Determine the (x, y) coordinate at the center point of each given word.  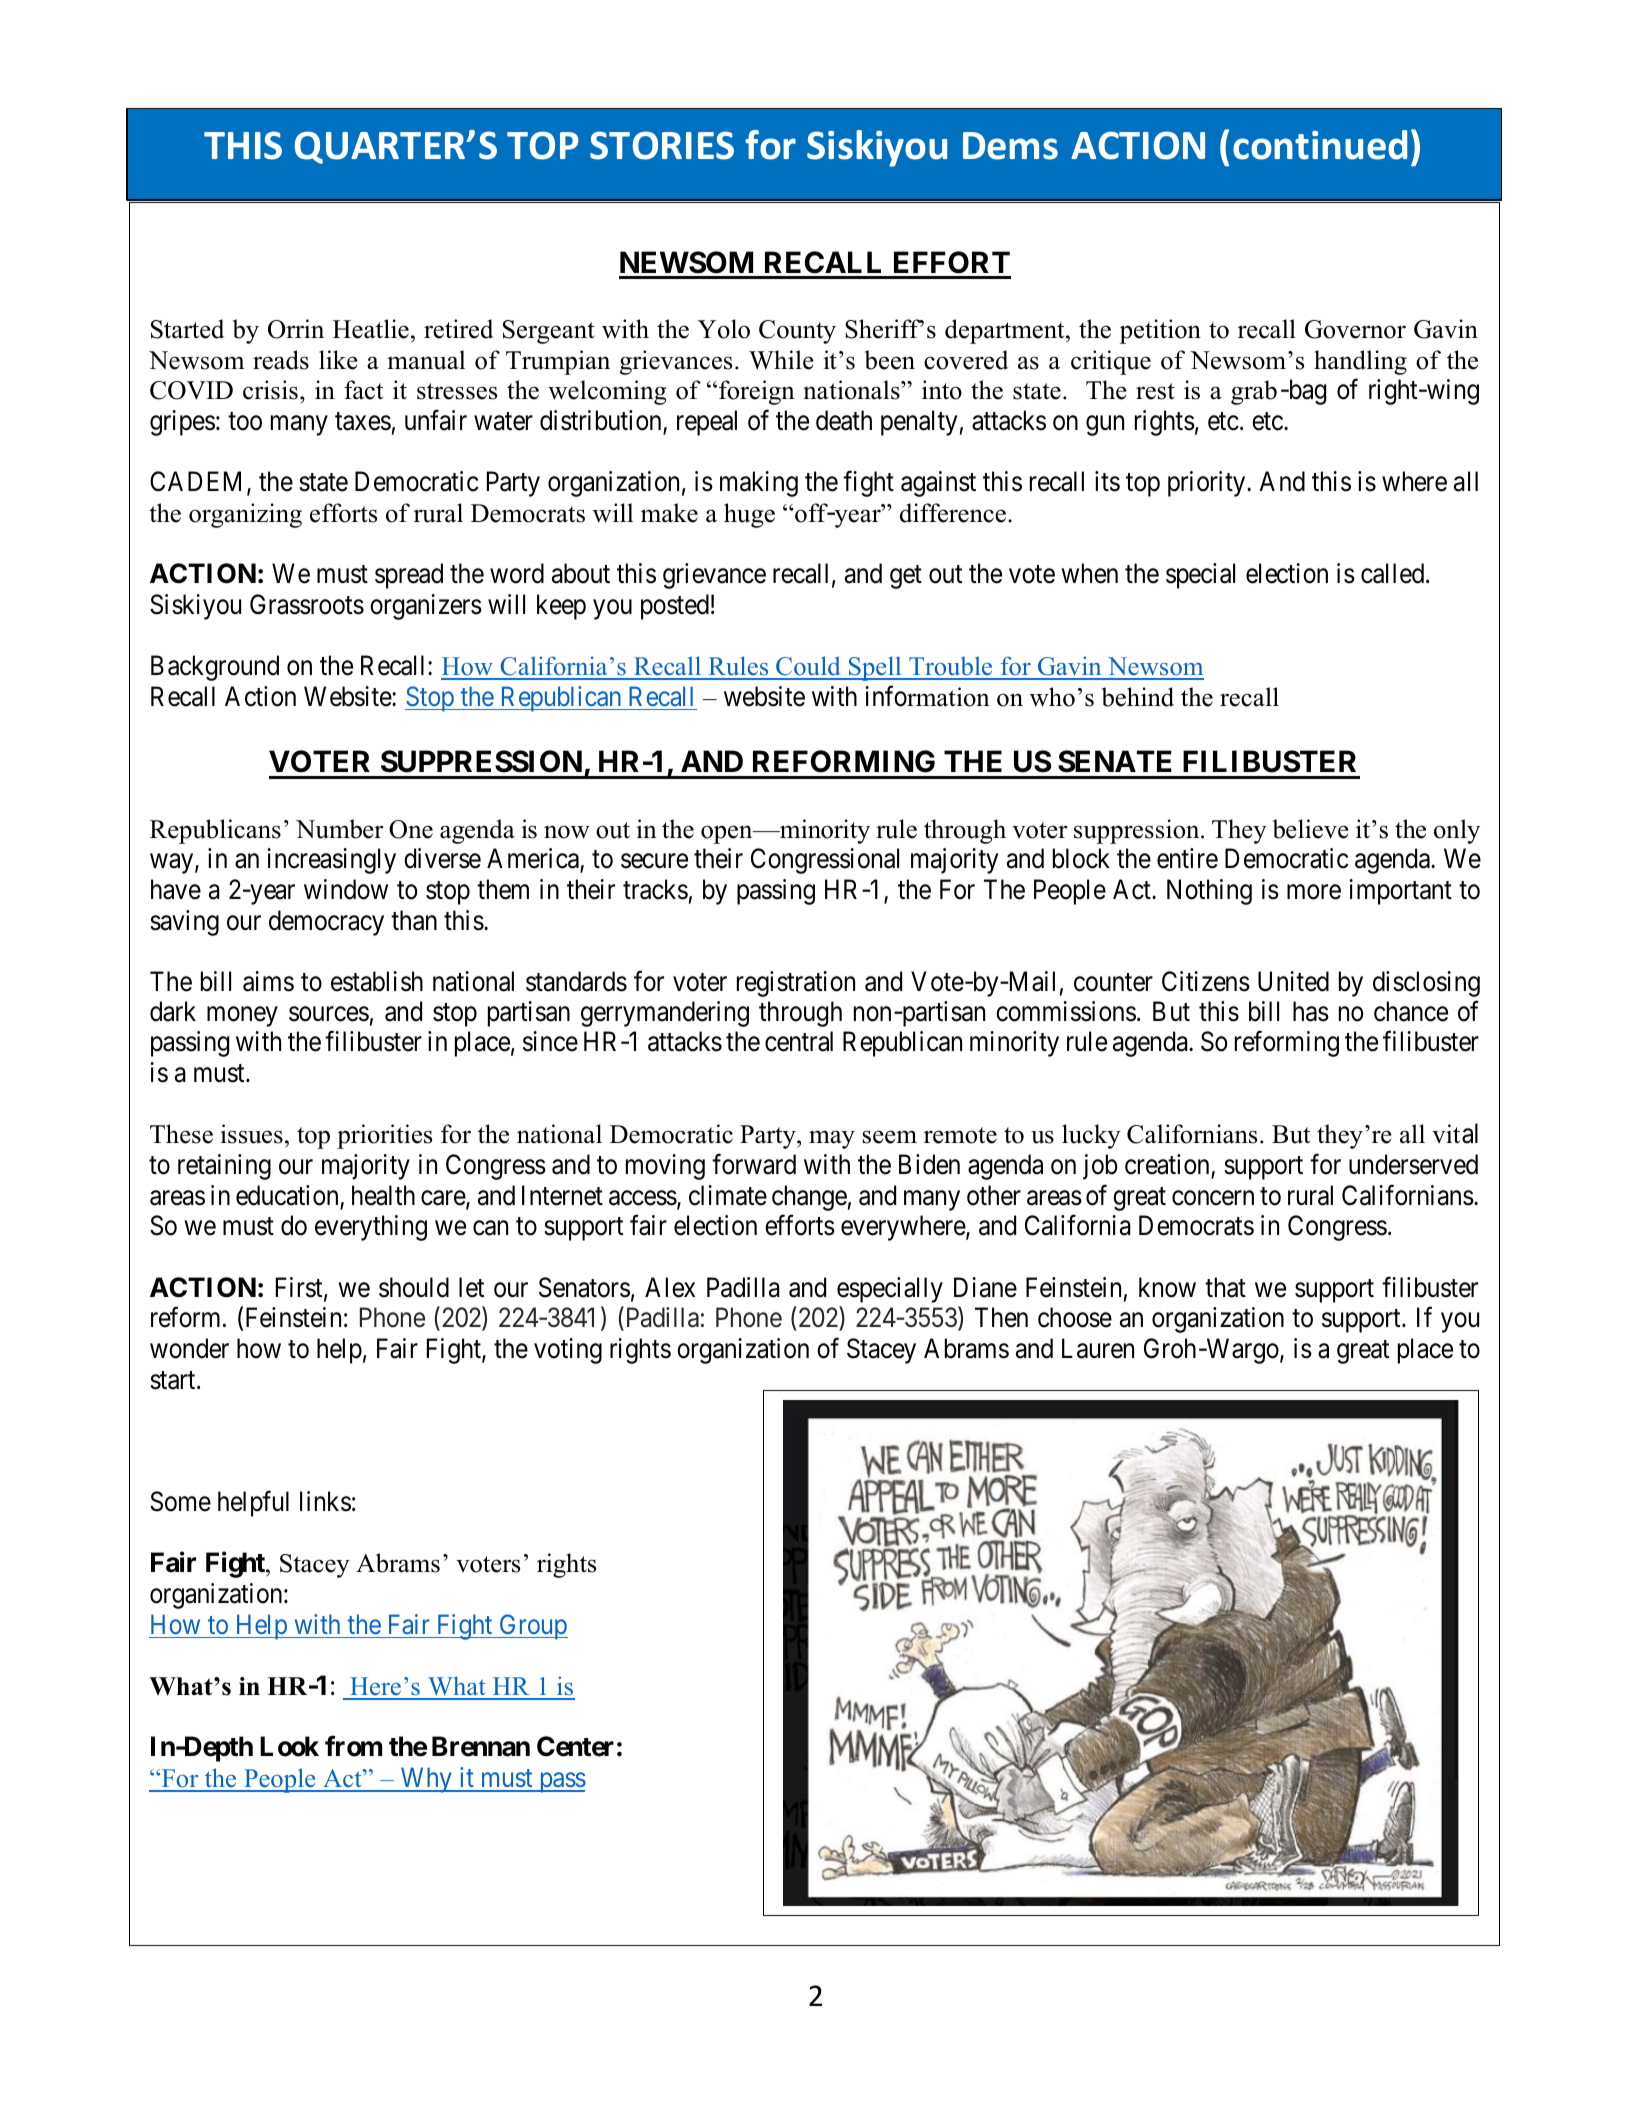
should (414, 1287)
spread (409, 576)
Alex (670, 1287)
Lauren (1098, 1348)
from (353, 1746)
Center (575, 1746)
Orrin (296, 329)
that (1225, 1287)
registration (796, 984)
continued (1320, 145)
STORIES (662, 145)
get (906, 577)
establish (377, 981)
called (1394, 573)
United (1293, 981)
